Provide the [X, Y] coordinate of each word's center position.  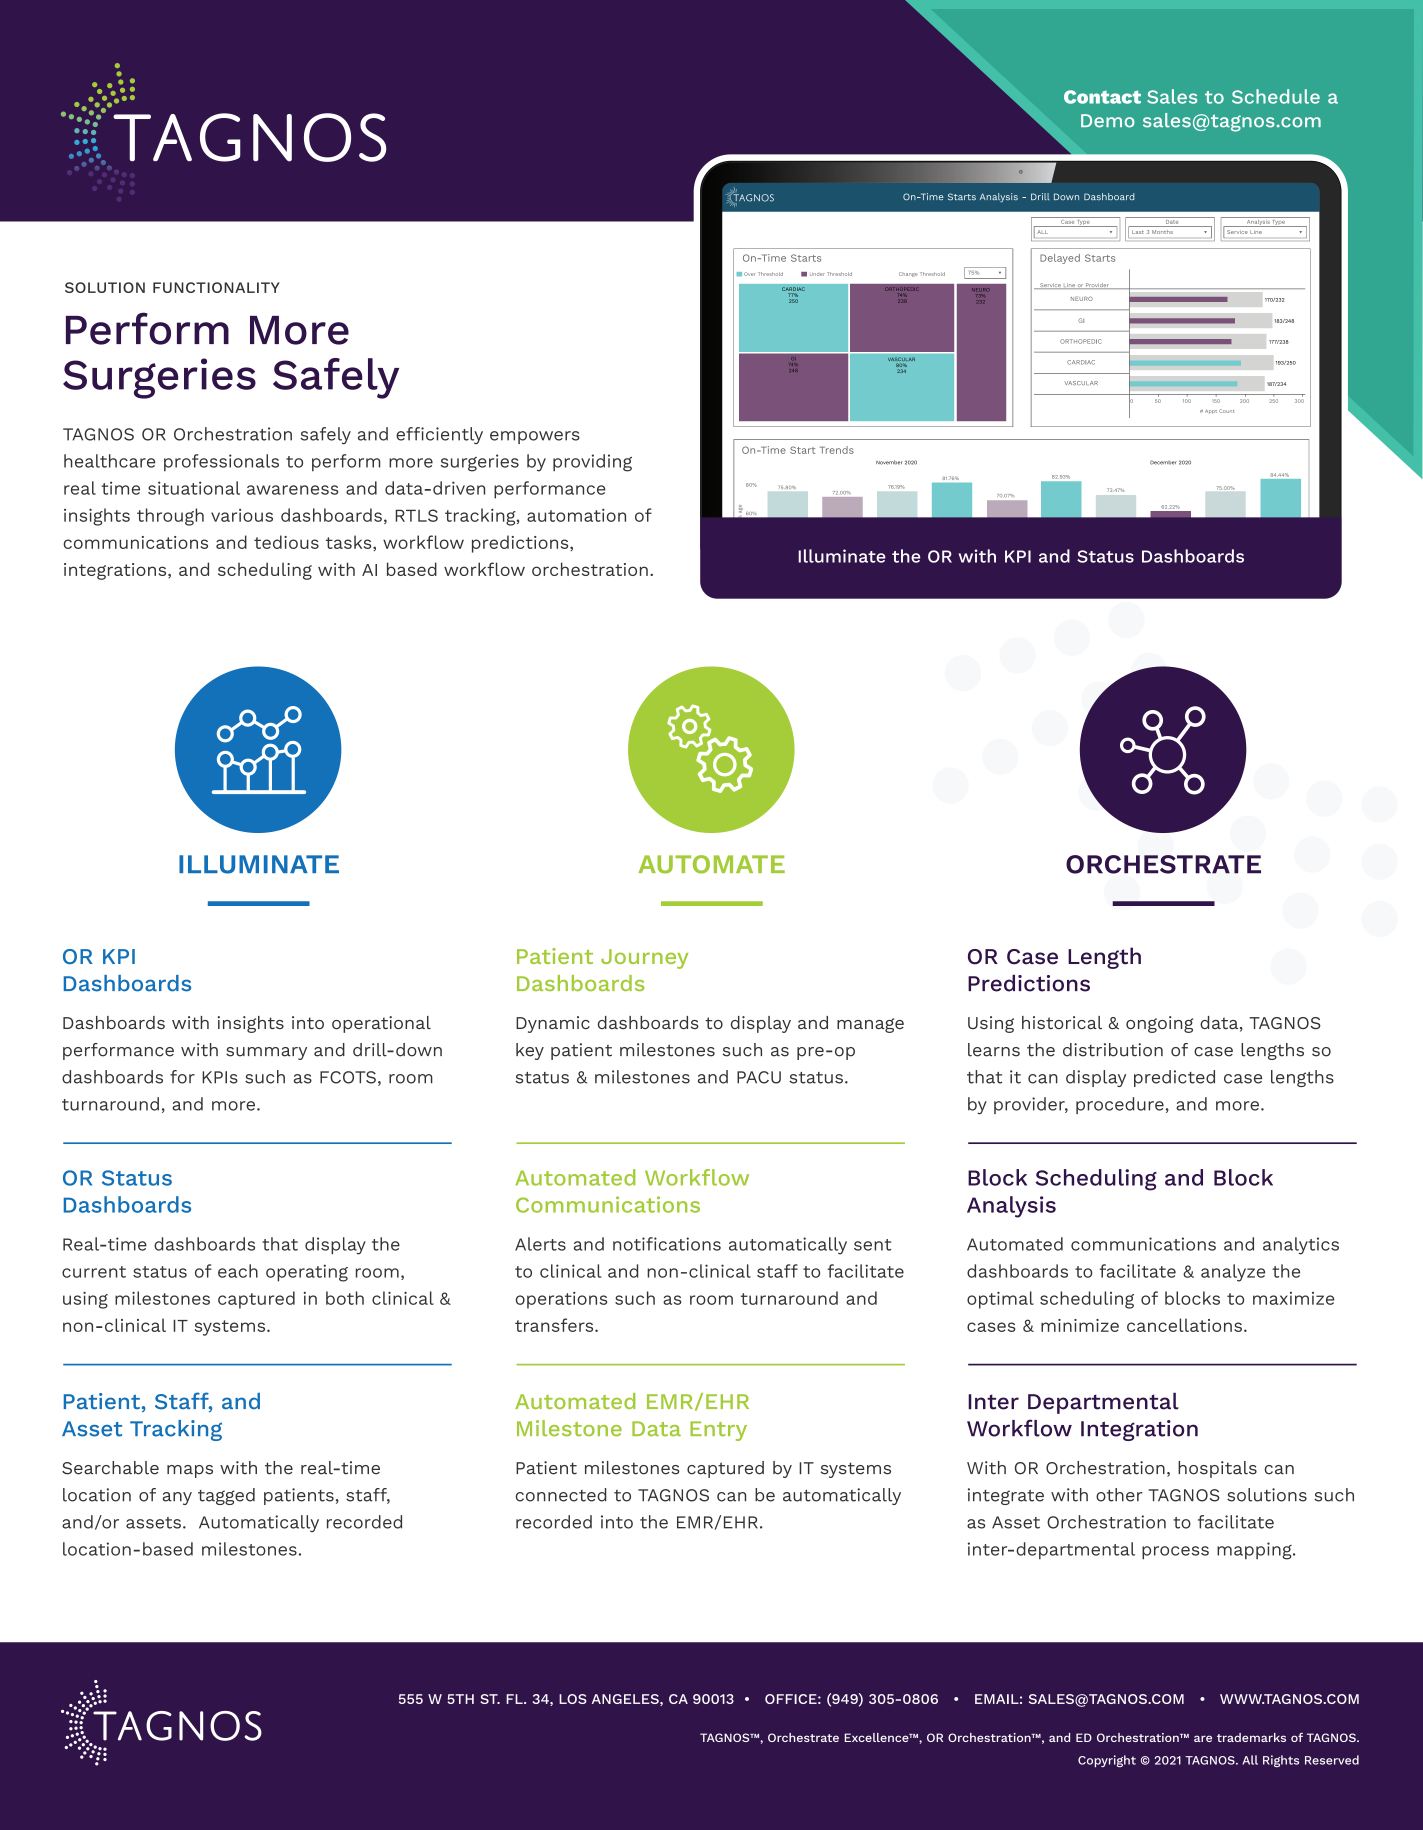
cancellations [1184, 1325]
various [242, 515]
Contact [1102, 97]
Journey [644, 959]
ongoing [1159, 1024]
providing [592, 463]
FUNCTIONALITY [216, 287]
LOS [573, 1699]
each [238, 1271]
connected [561, 1495]
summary [266, 1053]
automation [576, 515]
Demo [1108, 121]
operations [561, 1300]
